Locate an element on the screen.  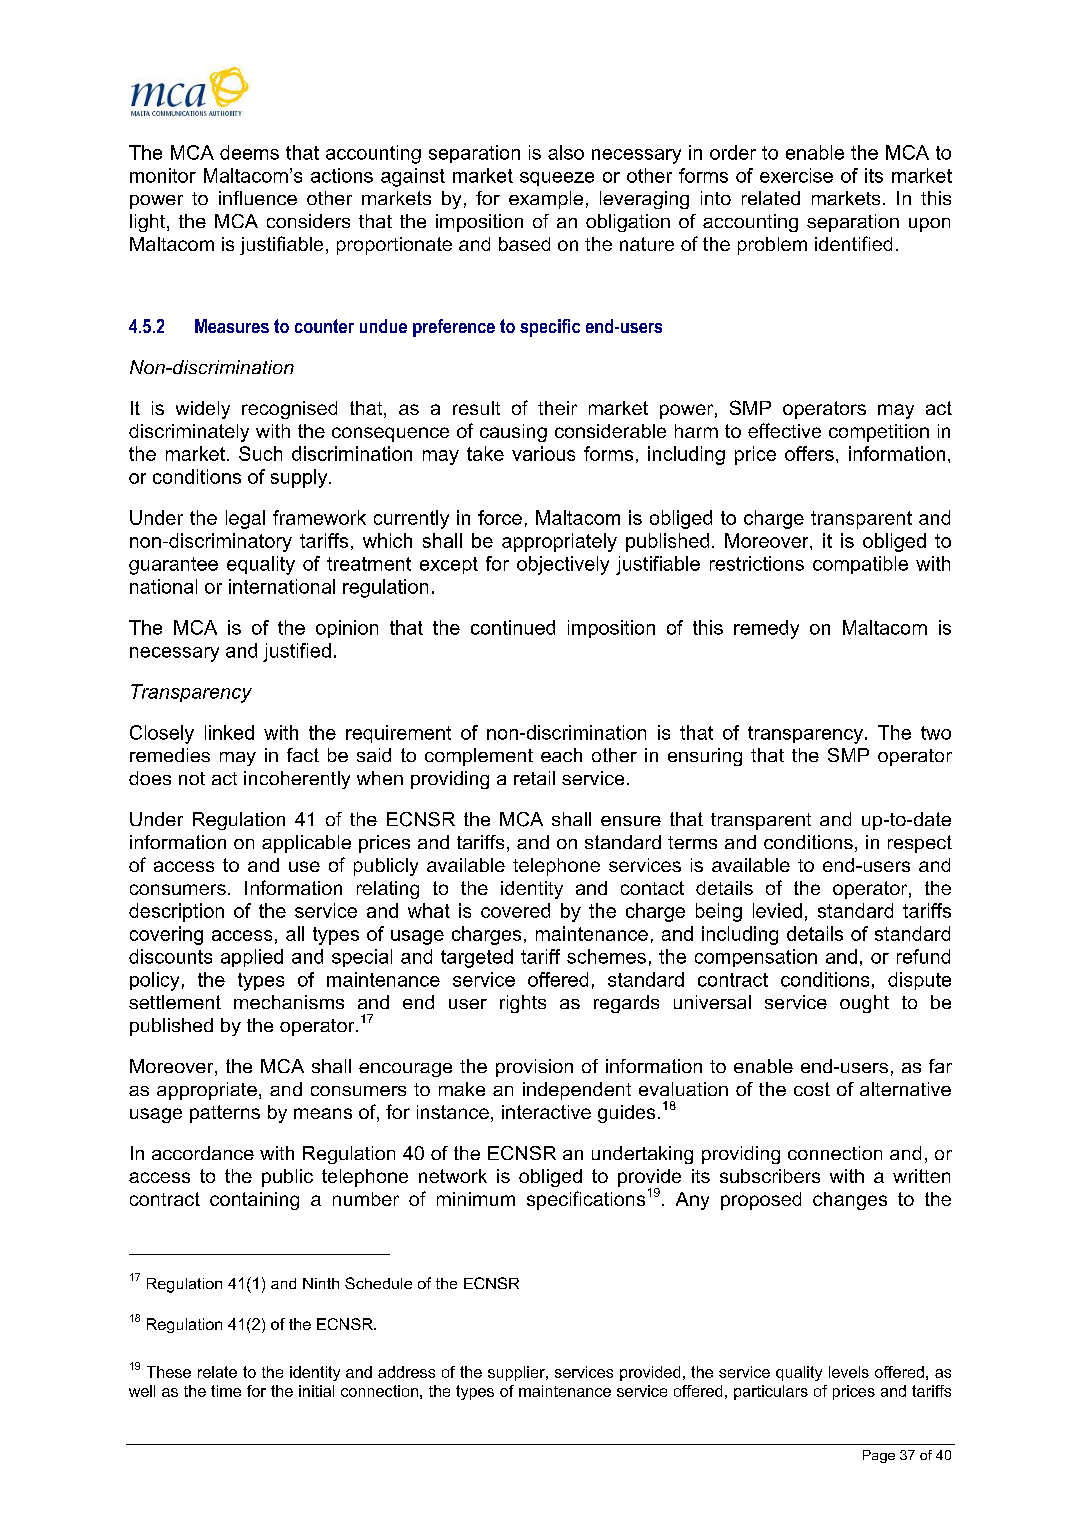
exercise is located at coordinates (796, 175).
